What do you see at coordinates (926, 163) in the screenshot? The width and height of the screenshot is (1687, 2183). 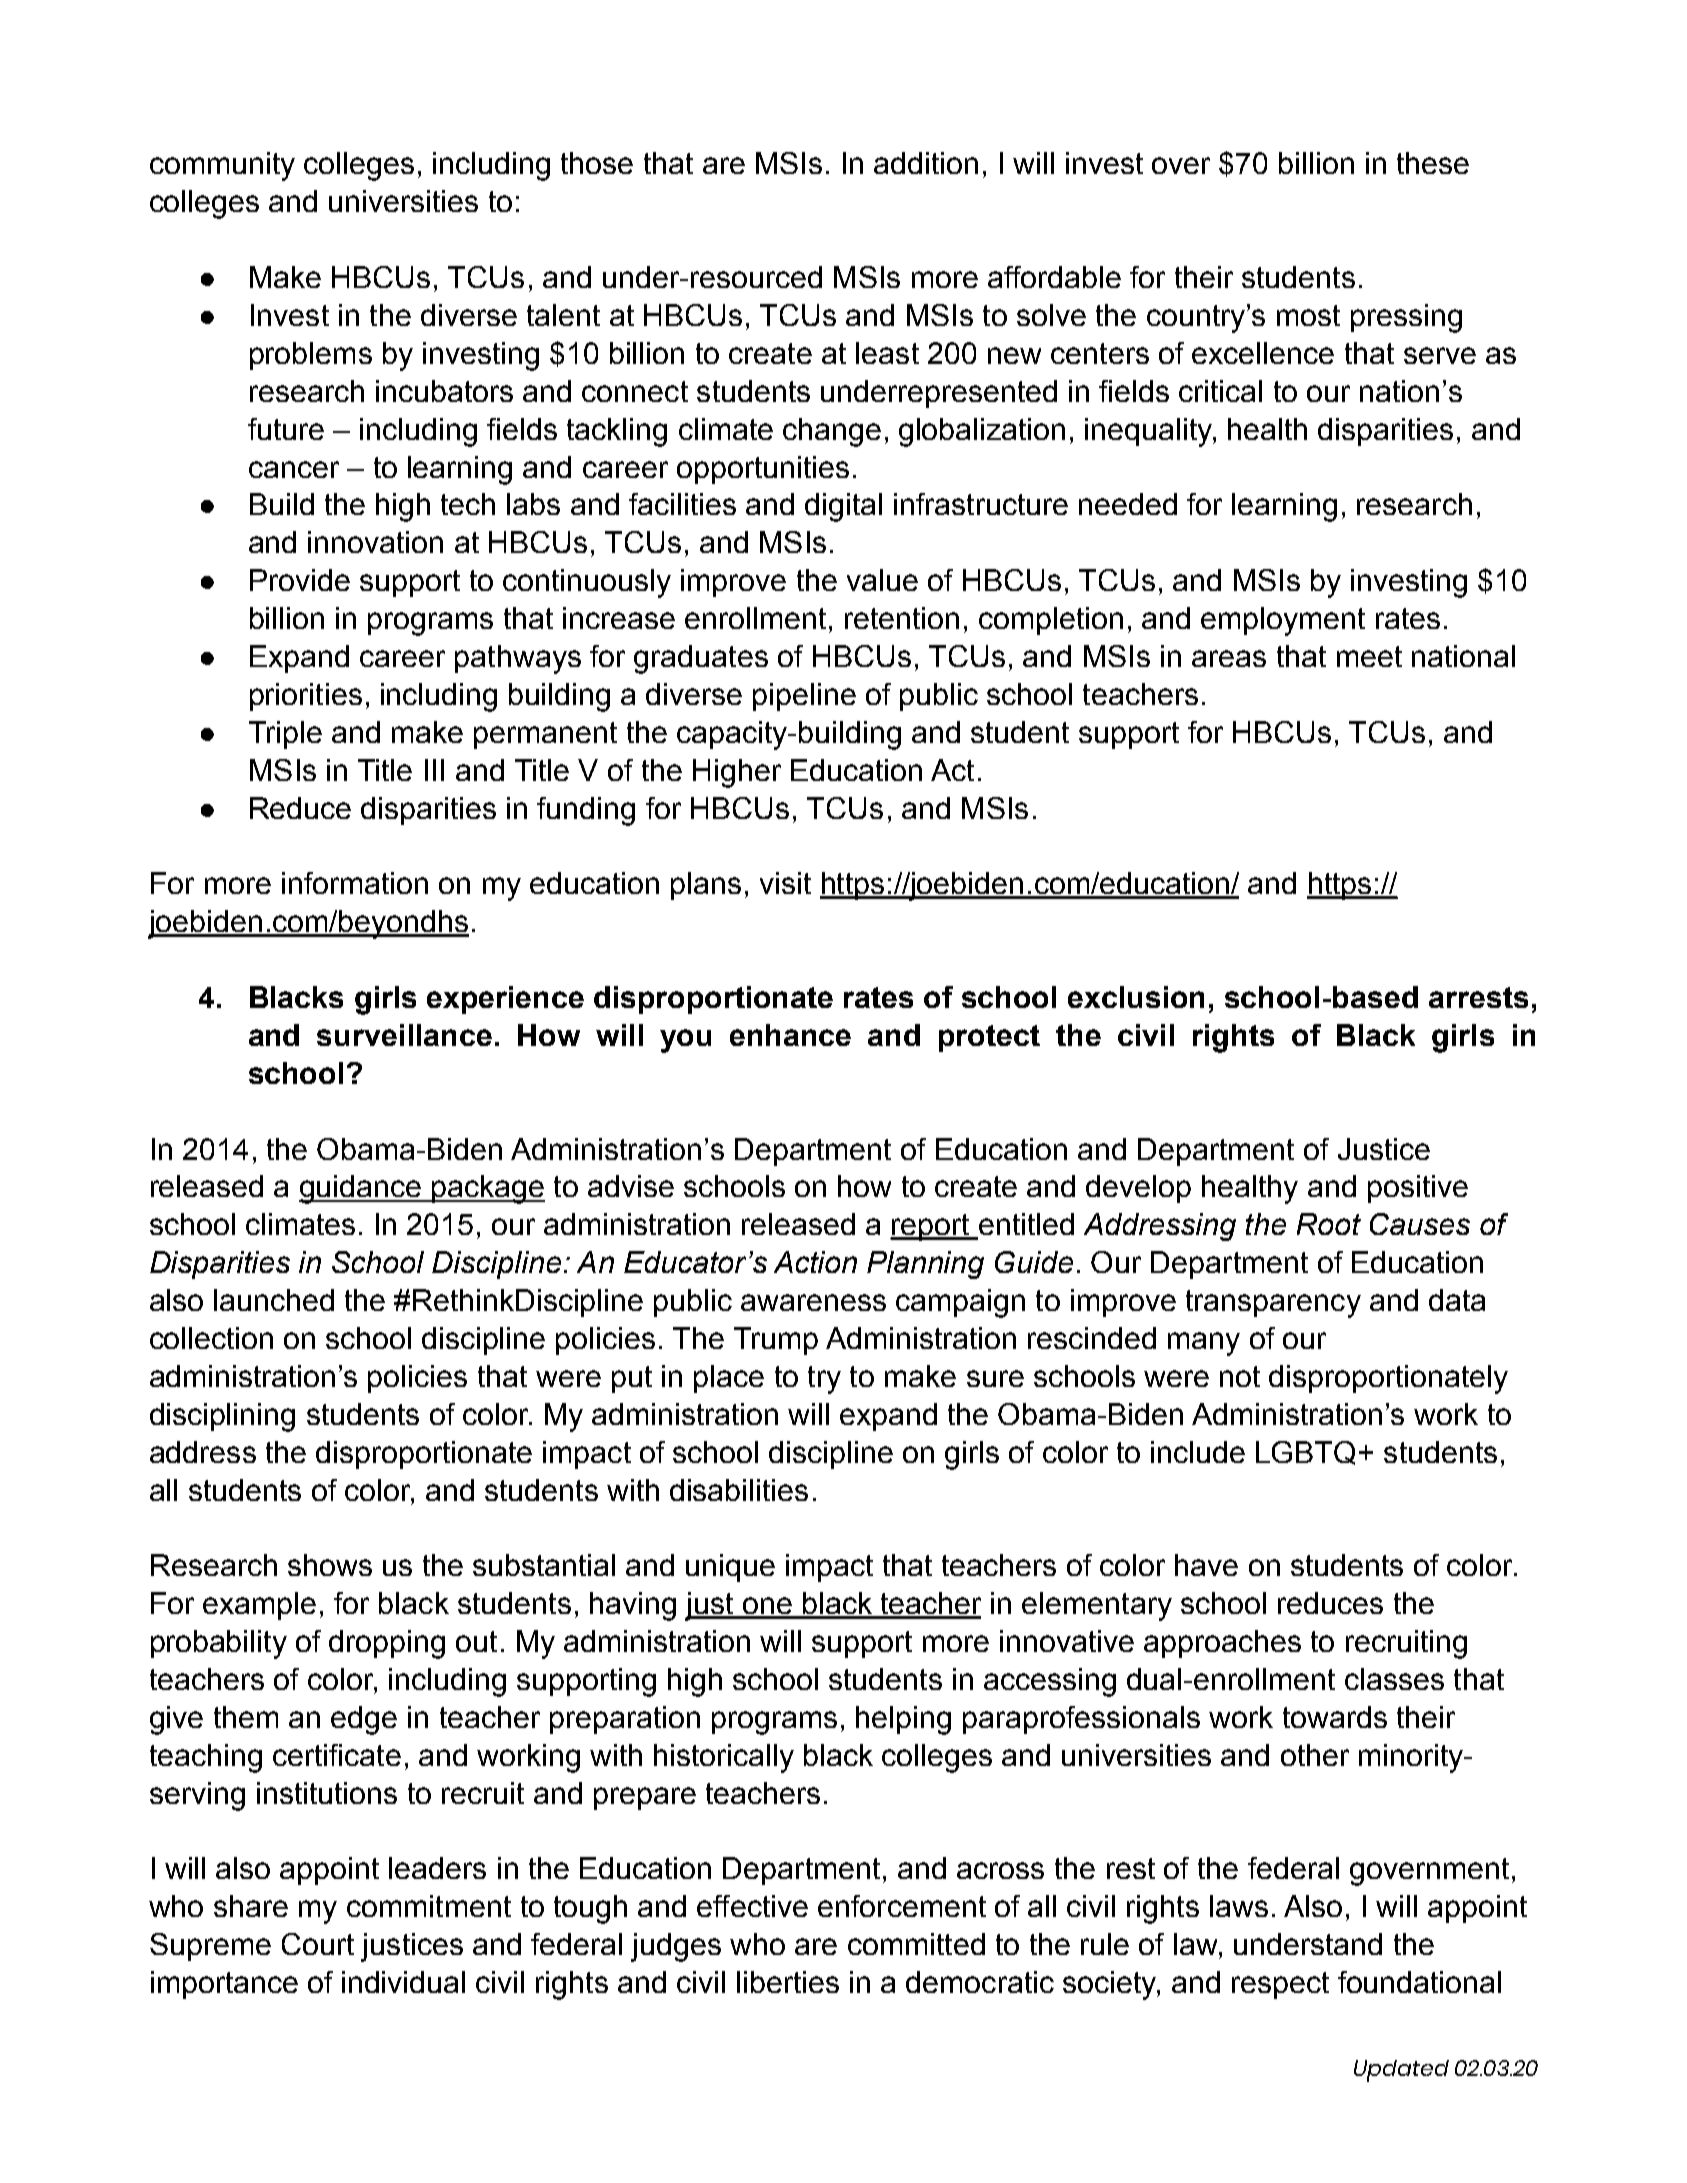 I see `addition` at bounding box center [926, 163].
